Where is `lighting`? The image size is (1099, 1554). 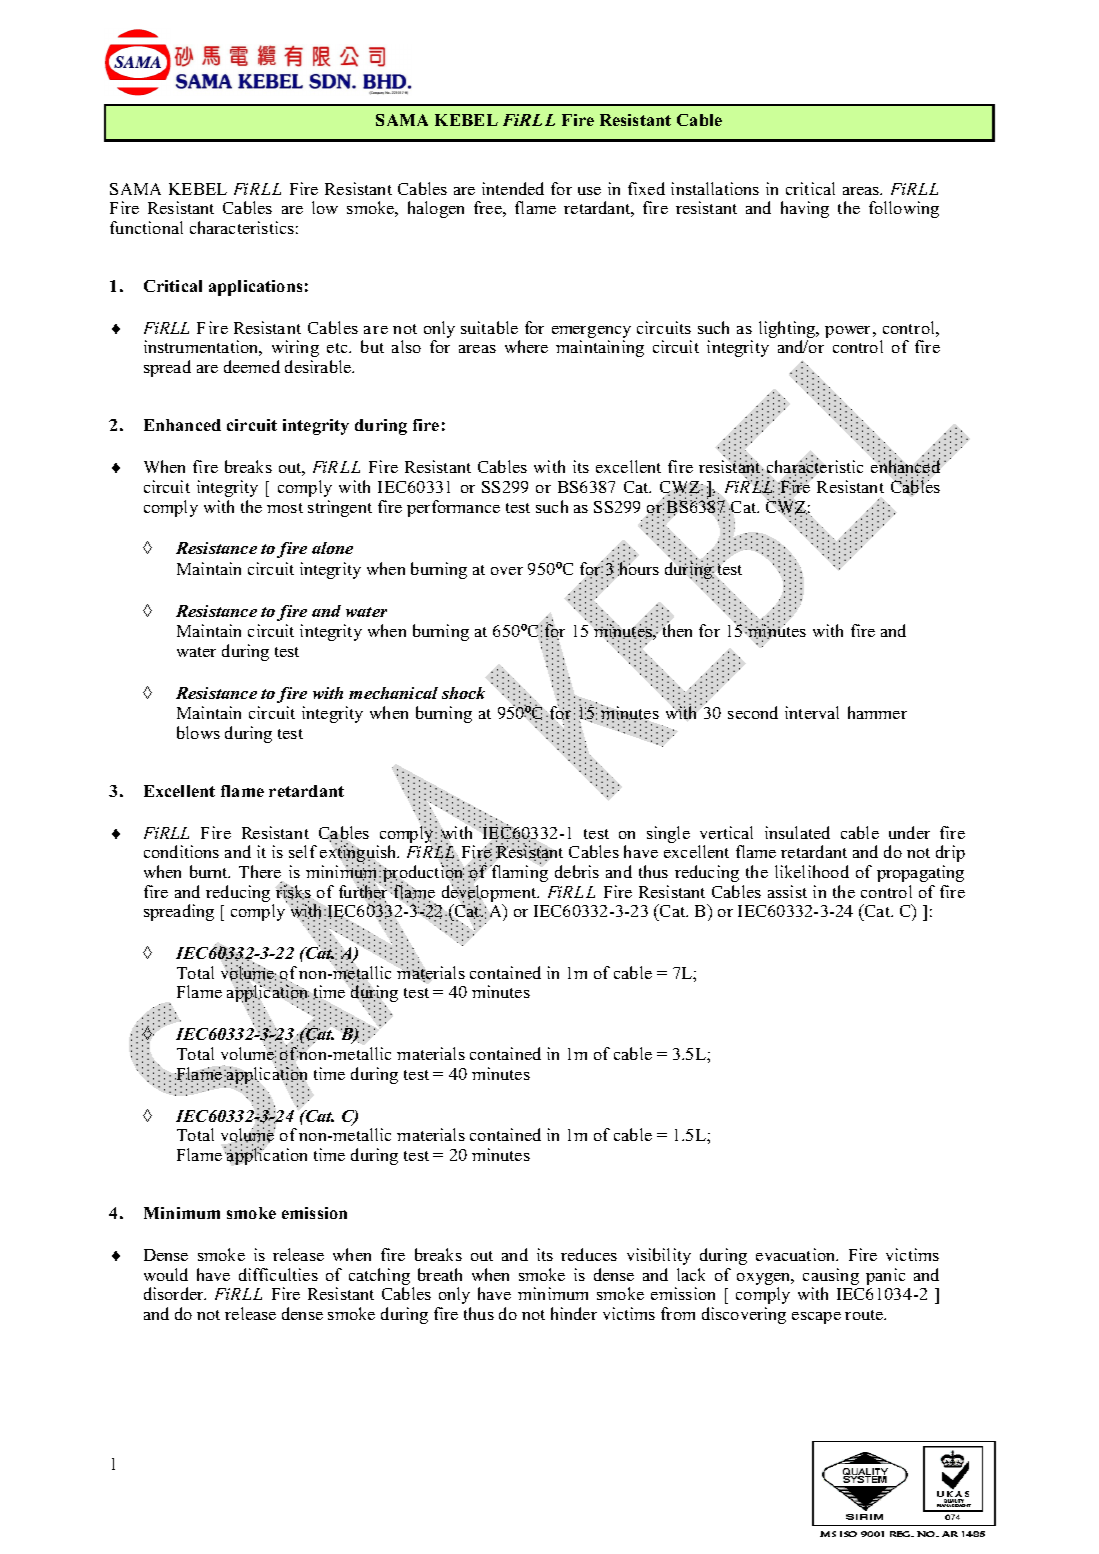 lighting is located at coordinates (788, 331).
